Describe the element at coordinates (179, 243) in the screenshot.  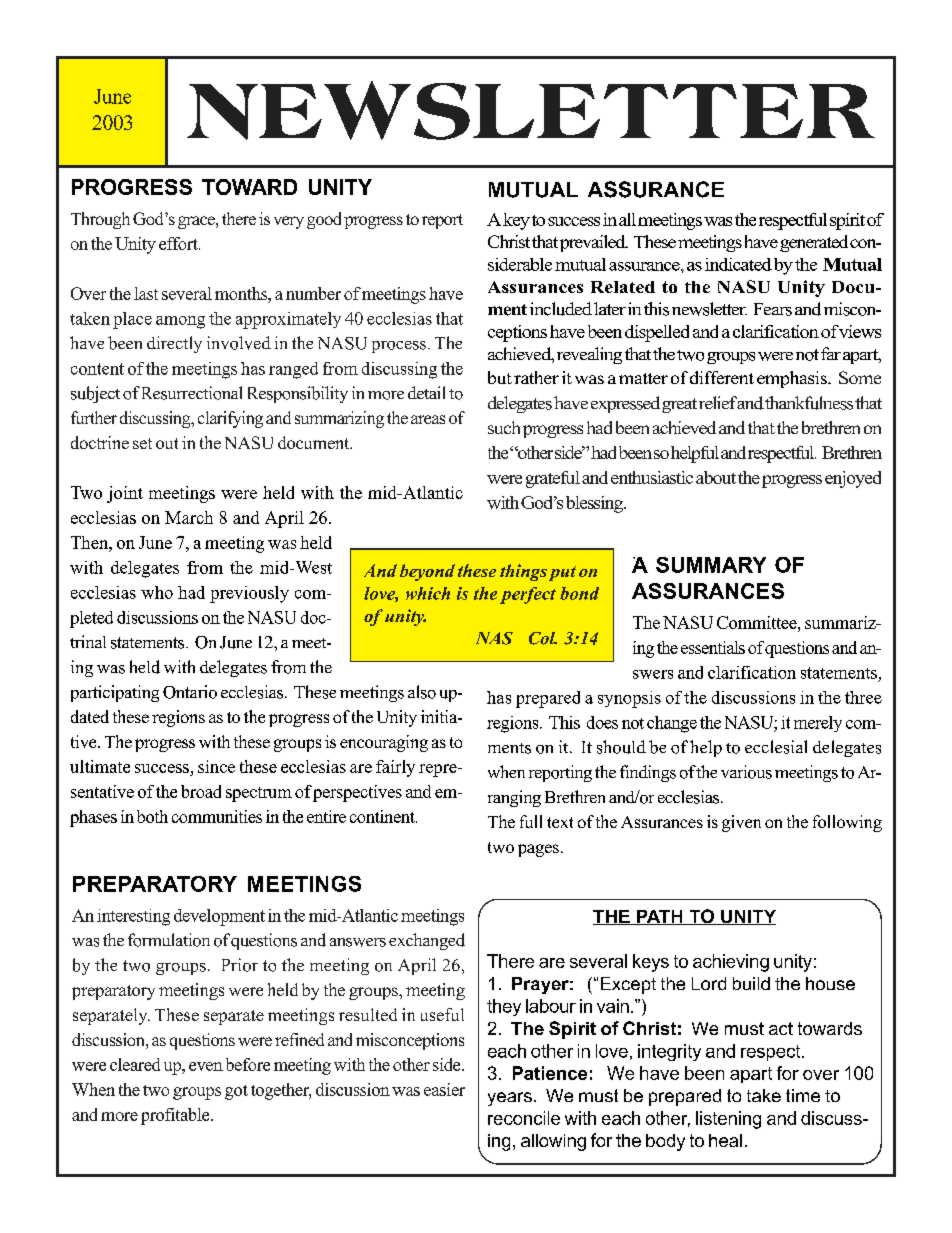
I see `effort` at that location.
